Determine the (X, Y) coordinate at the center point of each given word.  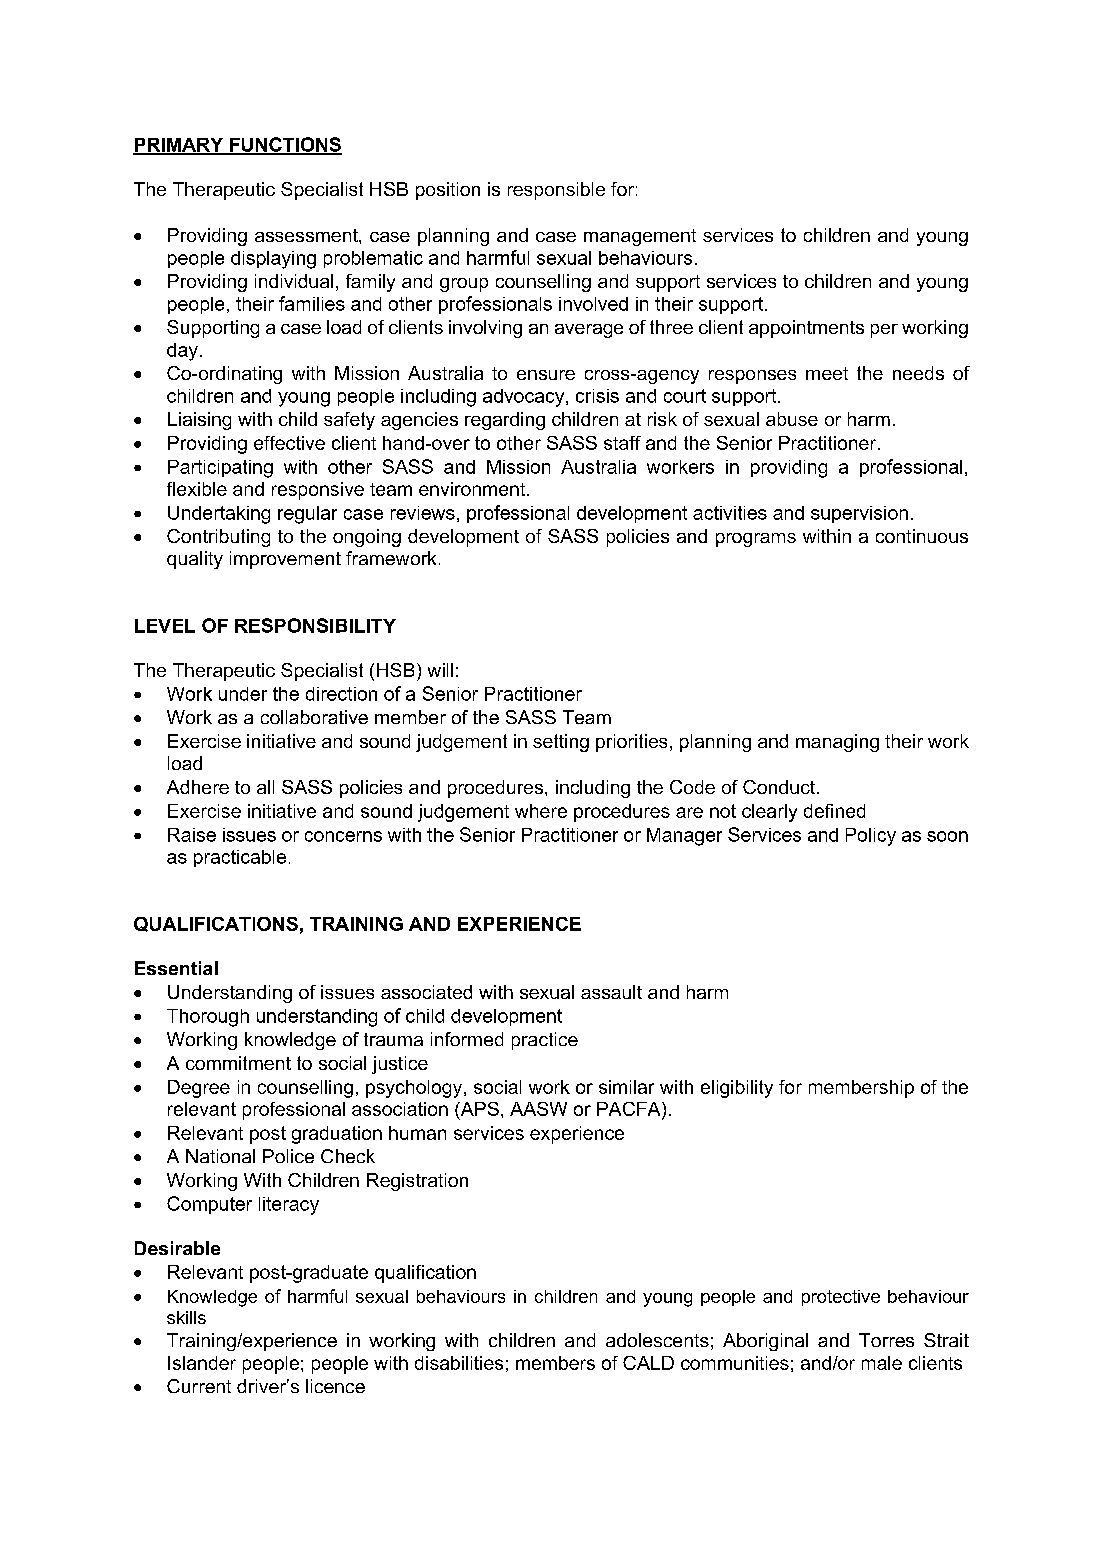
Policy (871, 837)
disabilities (459, 1363)
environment (473, 489)
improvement (285, 560)
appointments (806, 329)
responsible (556, 191)
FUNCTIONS (284, 145)
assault (611, 992)
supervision (859, 514)
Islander (202, 1363)
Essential (176, 968)
